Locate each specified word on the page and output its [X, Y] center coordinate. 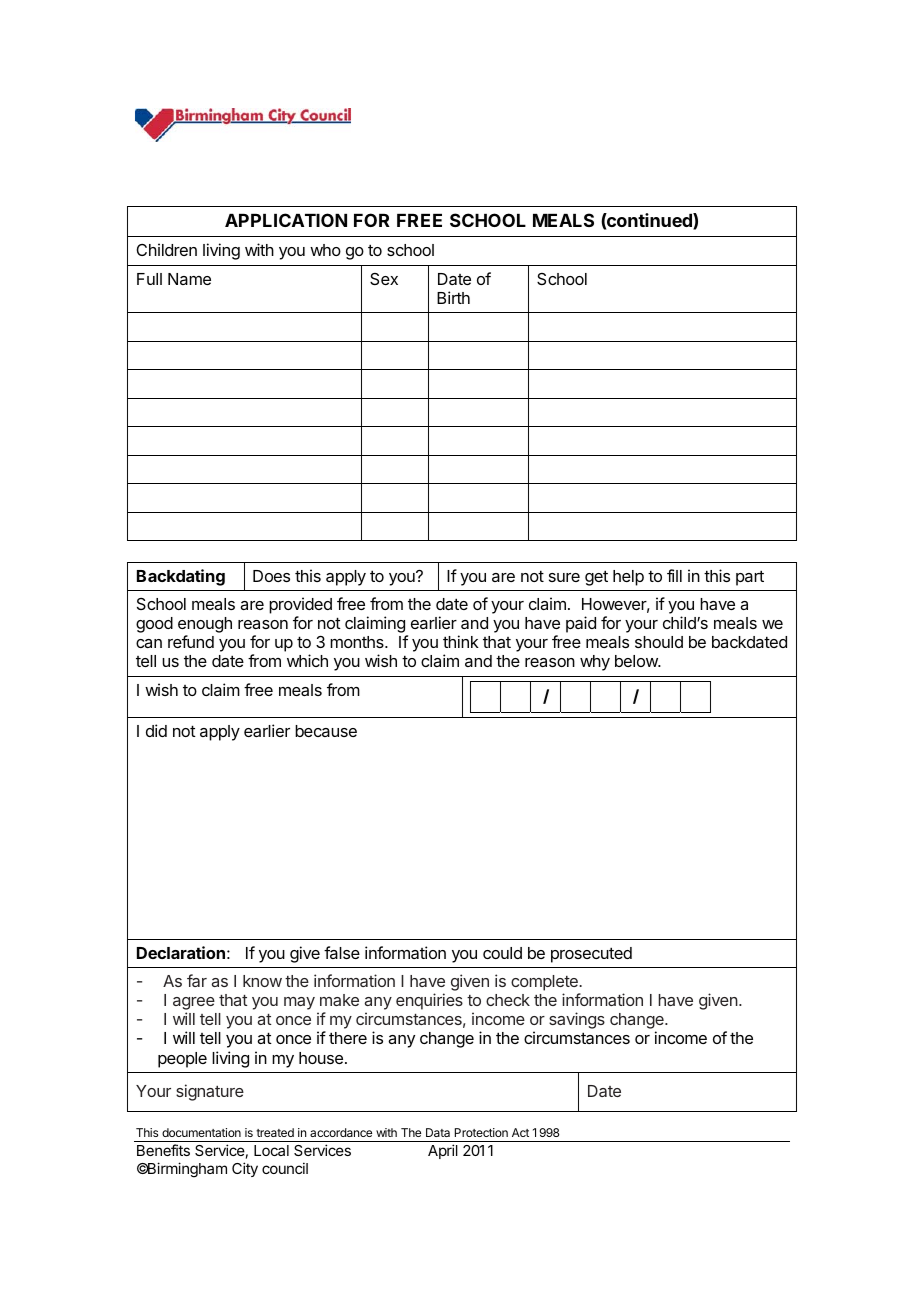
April [443, 1151]
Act [520, 1132]
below [637, 661]
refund [191, 641]
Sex [384, 279]
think [461, 641]
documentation [201, 1132]
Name [189, 279]
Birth [453, 297]
